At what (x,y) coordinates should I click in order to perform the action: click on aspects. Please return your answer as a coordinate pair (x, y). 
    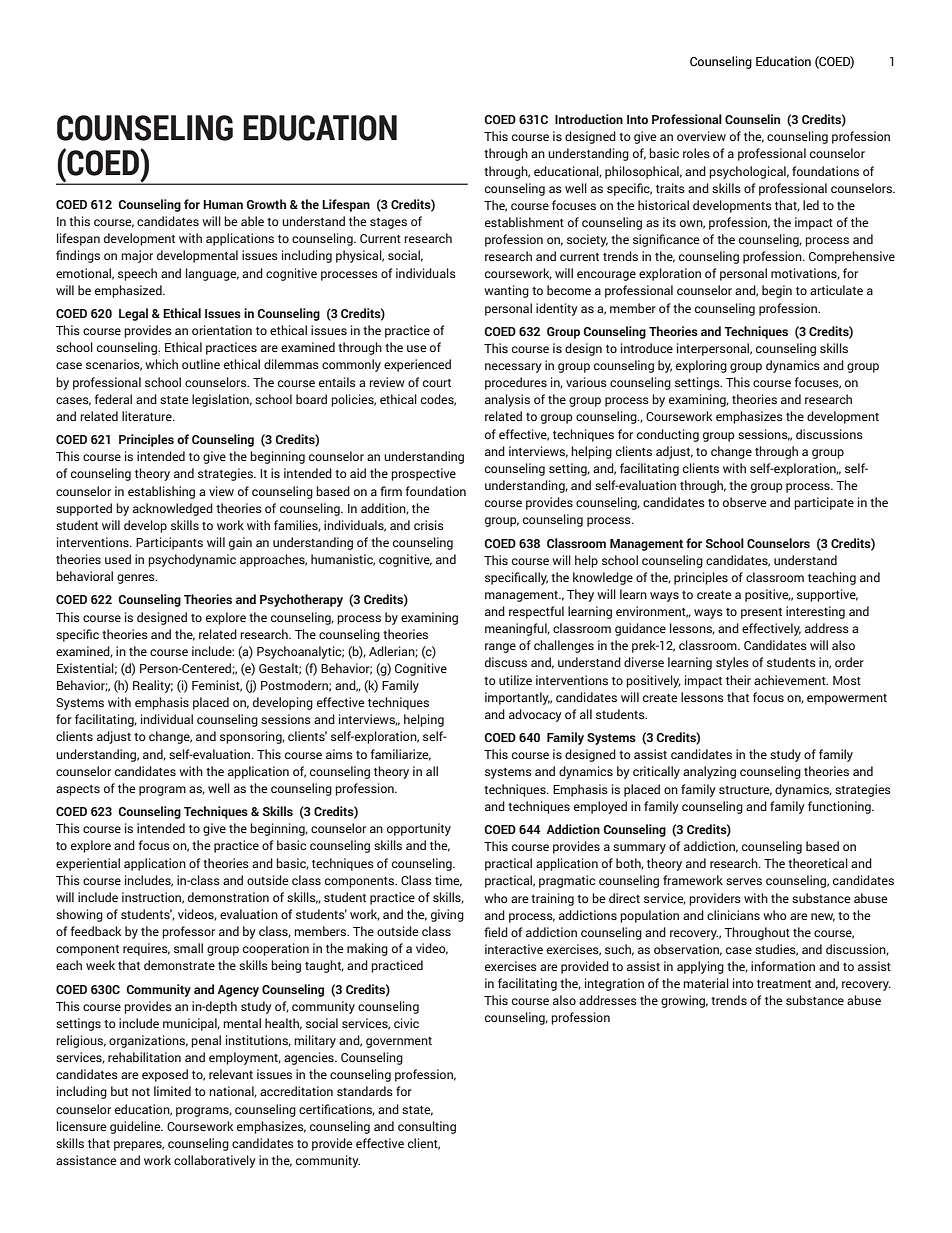
    Looking at the image, I should click on (78, 790).
